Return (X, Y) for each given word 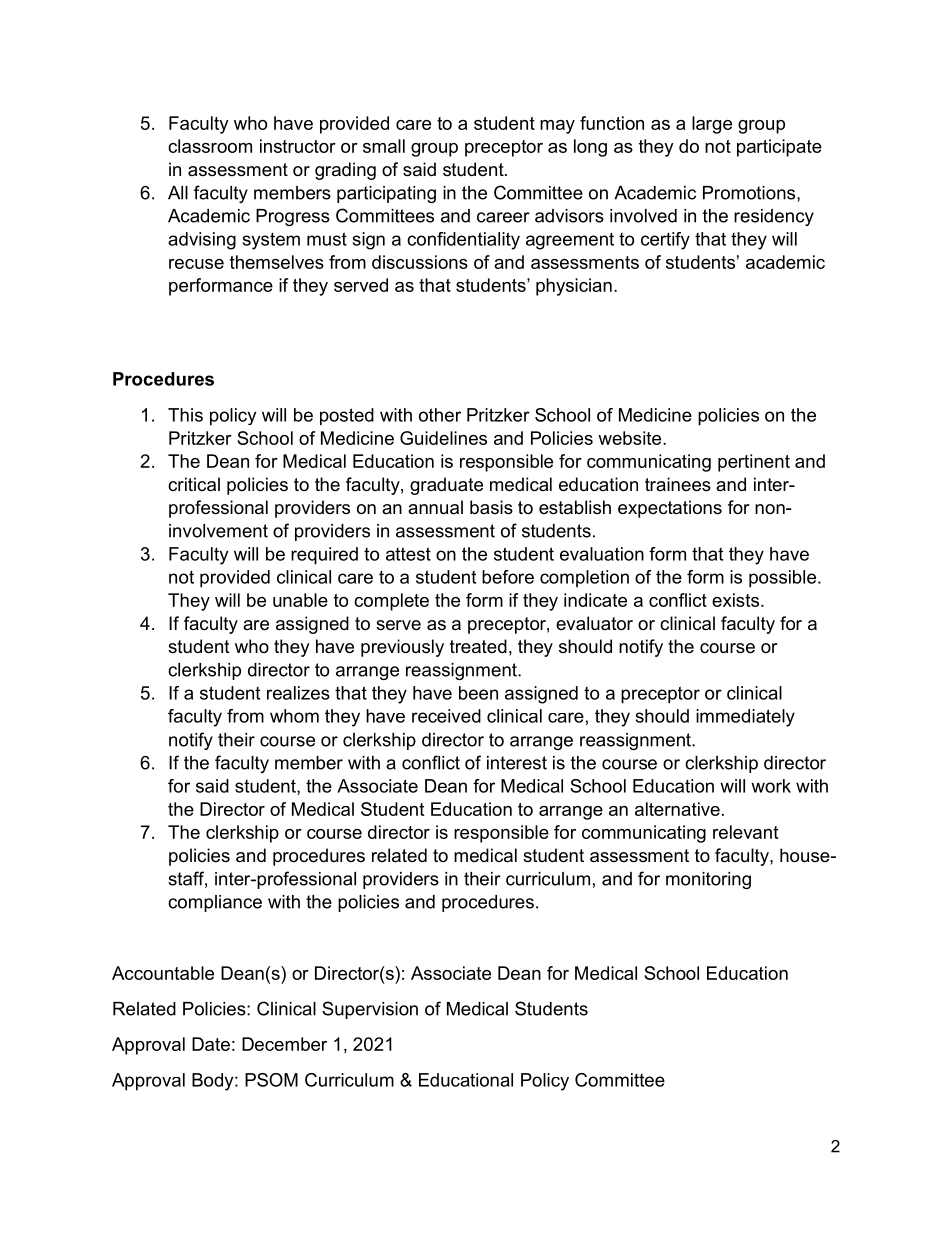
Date (211, 1044)
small (384, 146)
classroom (210, 146)
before (508, 577)
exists (735, 600)
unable (300, 600)
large (712, 125)
